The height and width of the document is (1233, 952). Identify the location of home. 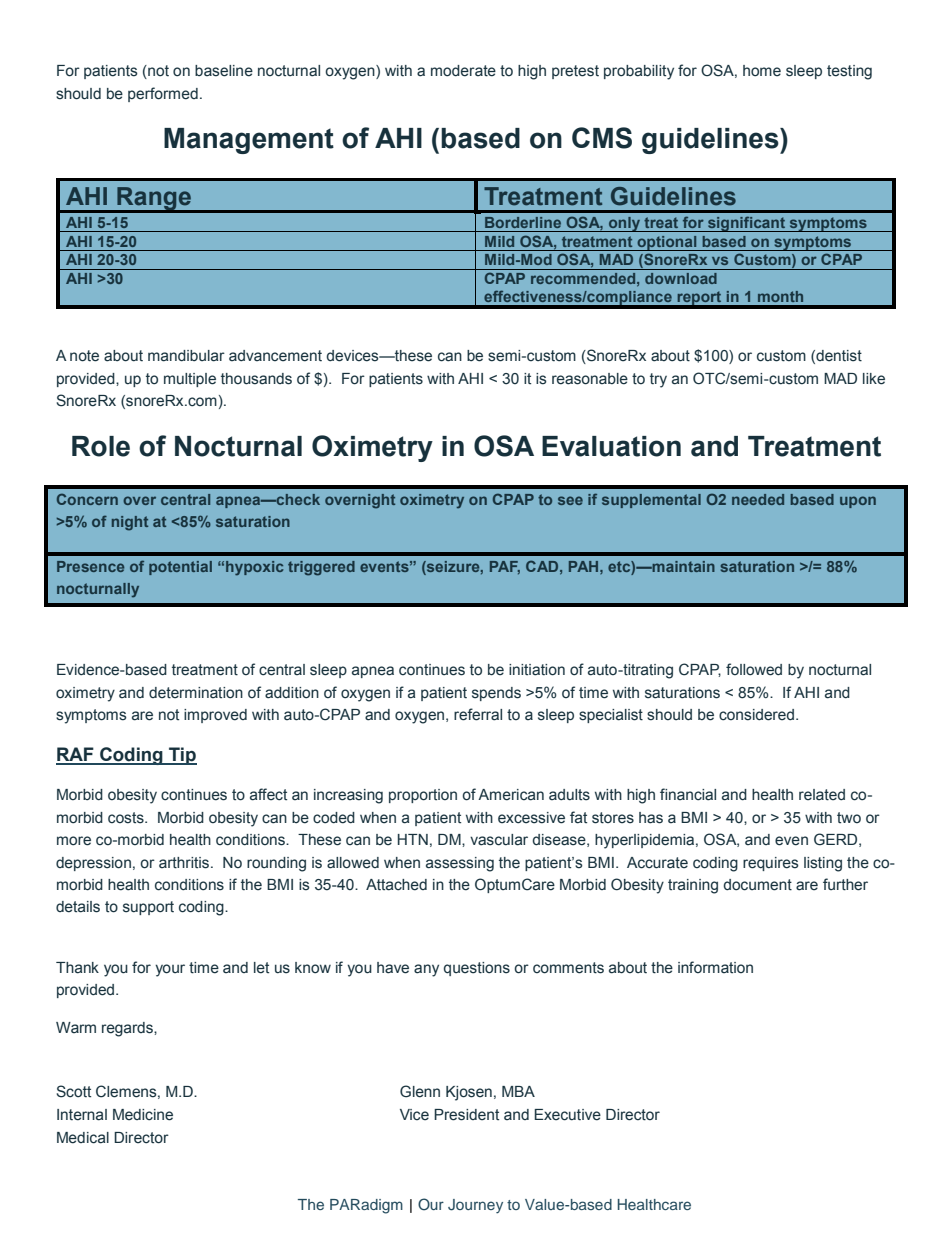
(762, 71).
